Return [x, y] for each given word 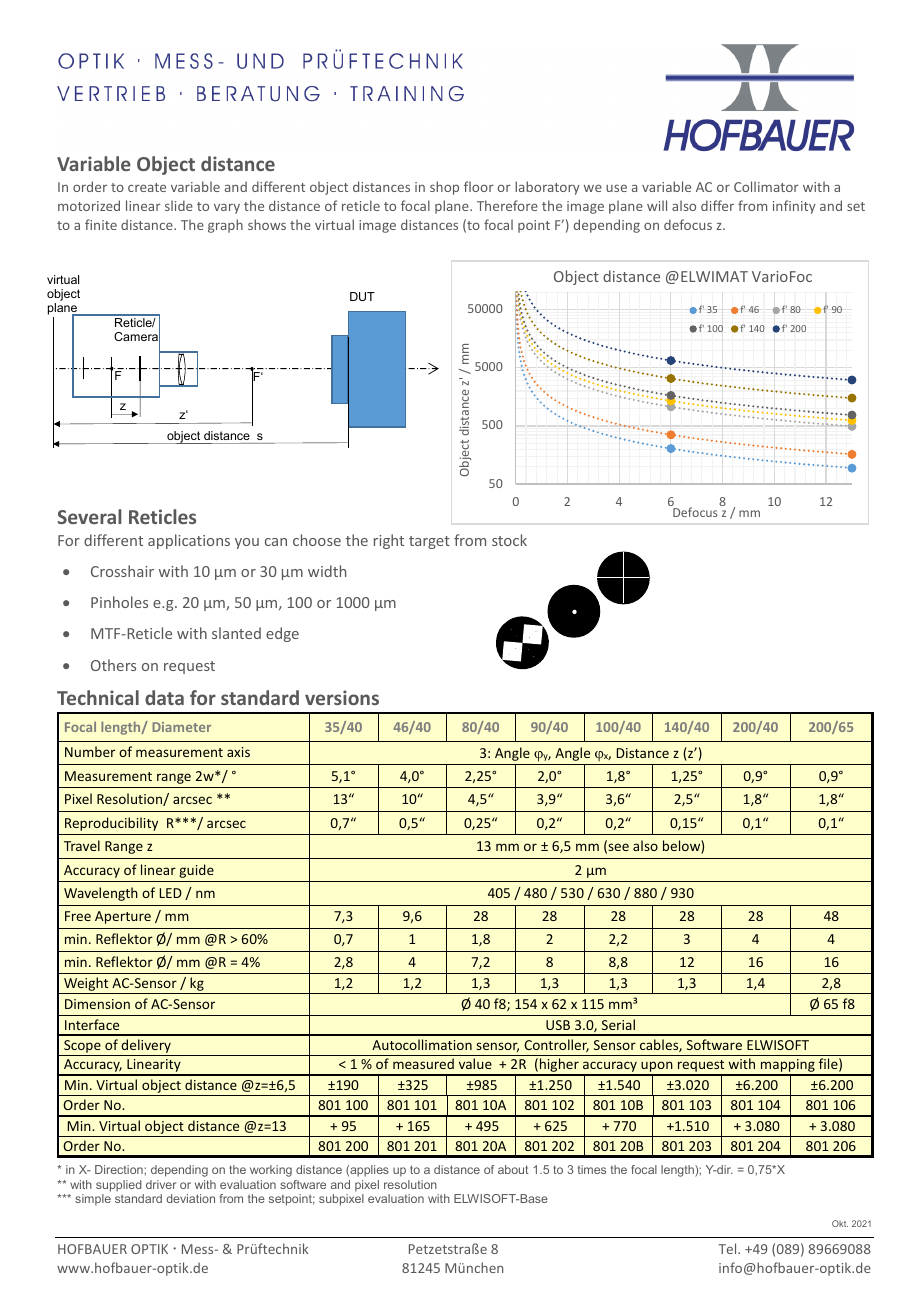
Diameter [181, 727]
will [657, 205]
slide [179, 205]
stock [509, 540]
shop [444, 188]
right [389, 541]
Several [89, 516]
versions [342, 697]
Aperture [123, 917]
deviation [190, 1198]
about [513, 1169]
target [429, 542]
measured [423, 1063]
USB [558, 1025]
